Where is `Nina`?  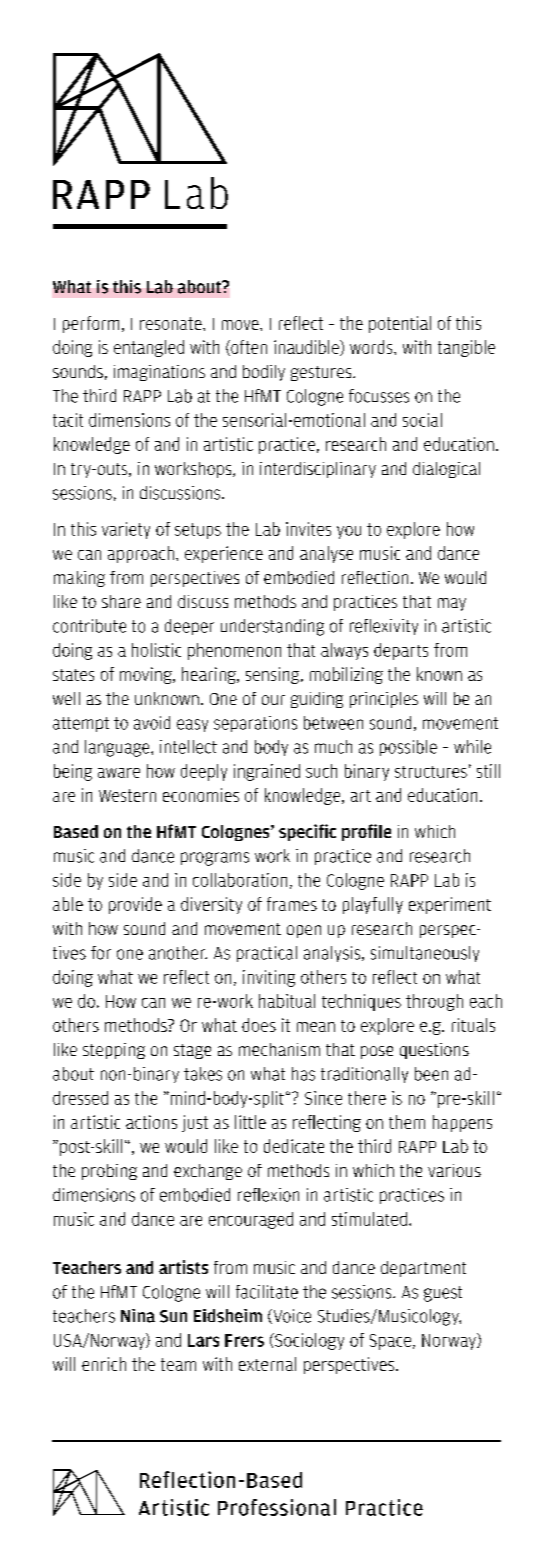 Nina is located at coordinates (138, 1316).
